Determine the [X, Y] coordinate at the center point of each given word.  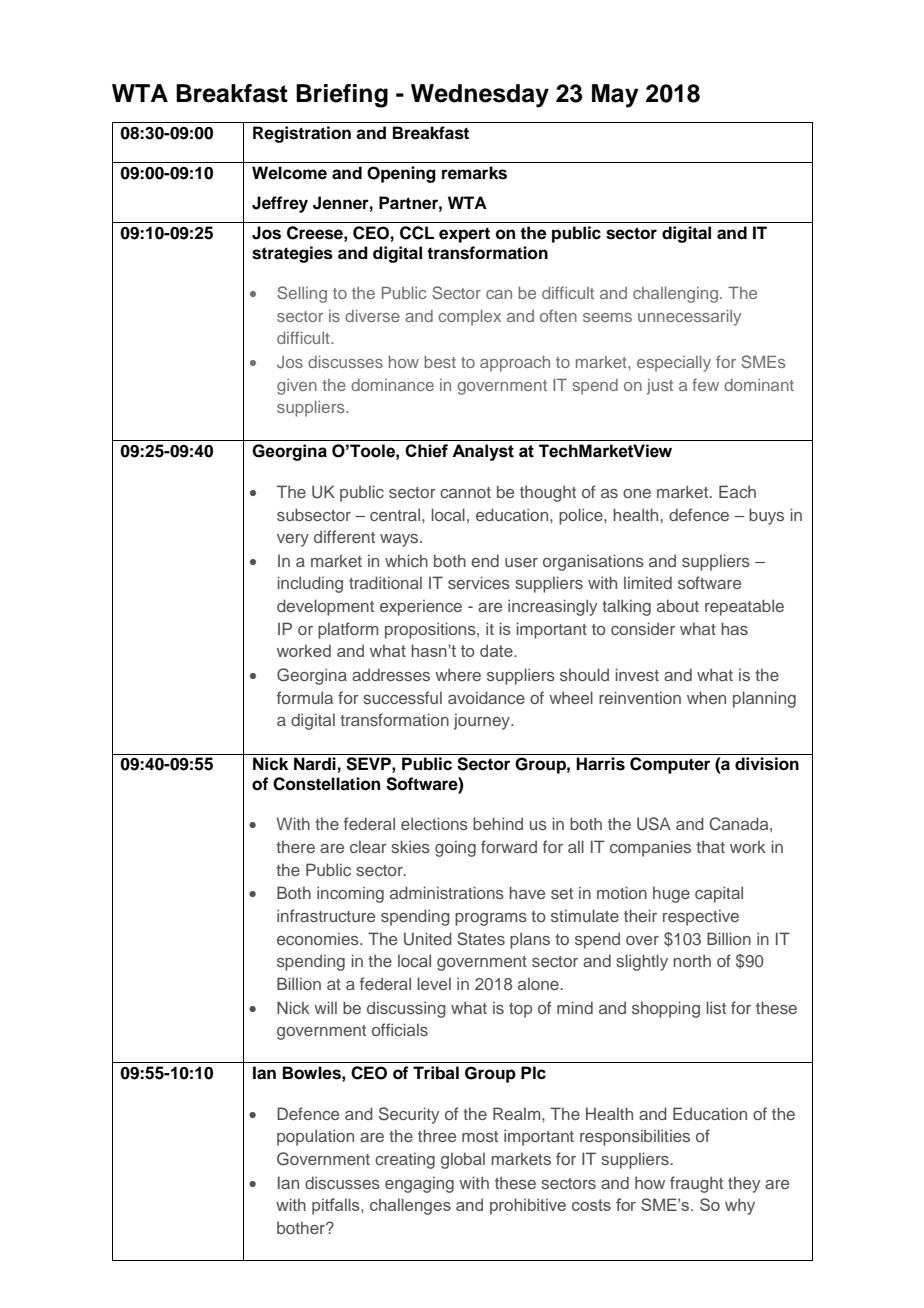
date [497, 650]
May [615, 96]
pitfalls [337, 1206]
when [706, 697]
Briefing [342, 96]
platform [348, 630]
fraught [696, 1184]
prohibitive [528, 1206]
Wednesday [480, 96]
